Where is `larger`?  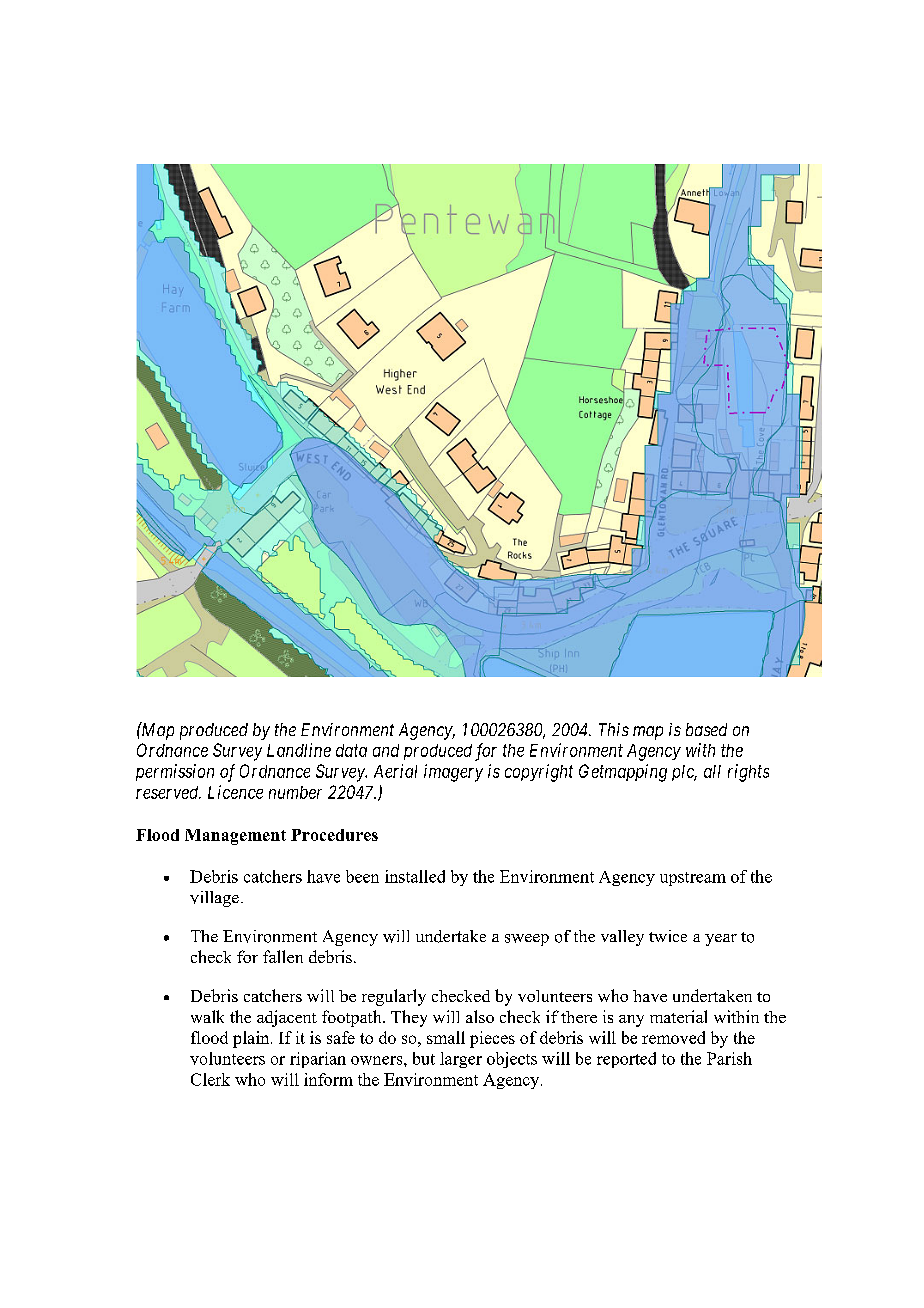
larger is located at coordinates (461, 1060).
